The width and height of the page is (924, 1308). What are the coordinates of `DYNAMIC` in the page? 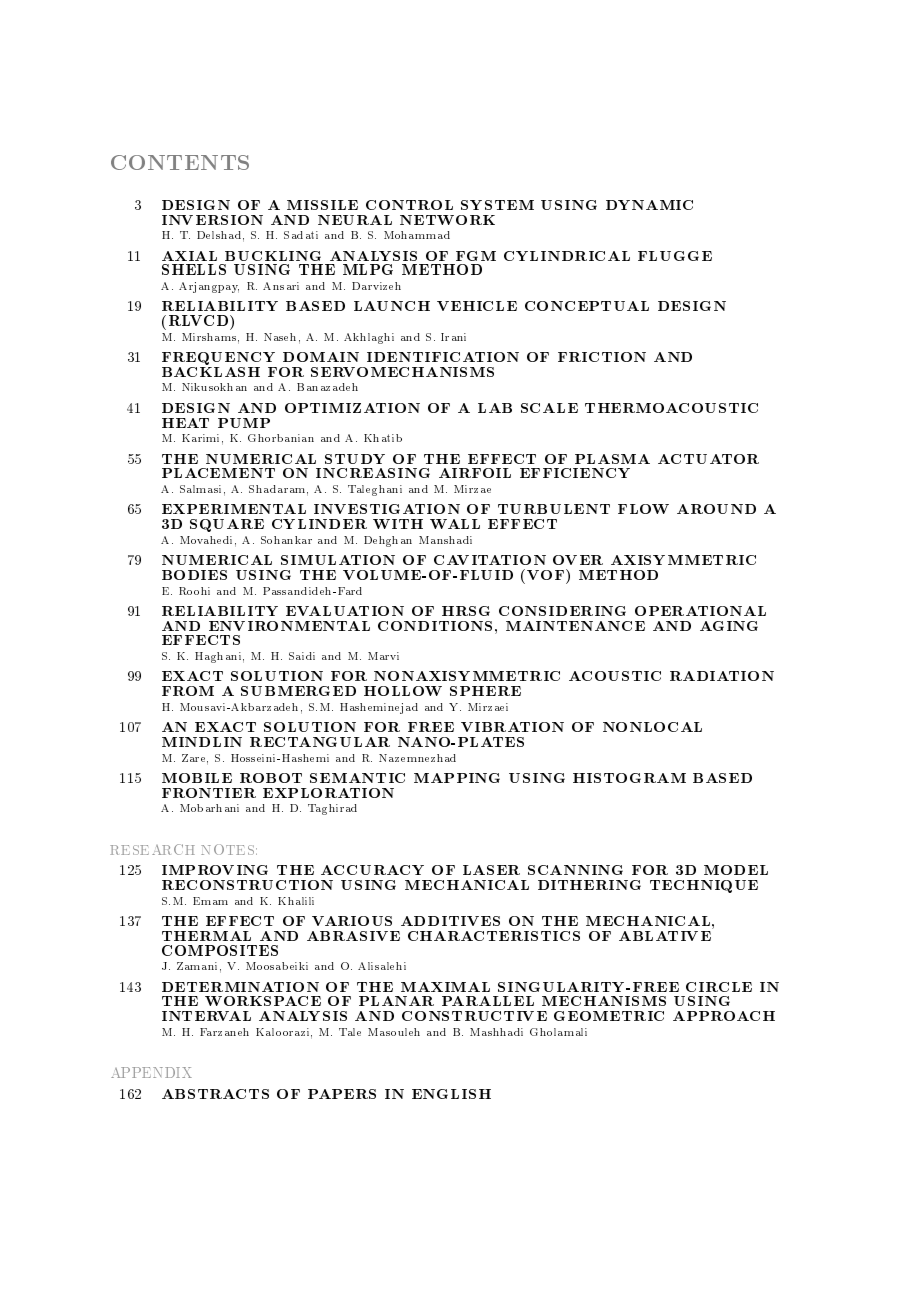 It's located at (649, 205).
